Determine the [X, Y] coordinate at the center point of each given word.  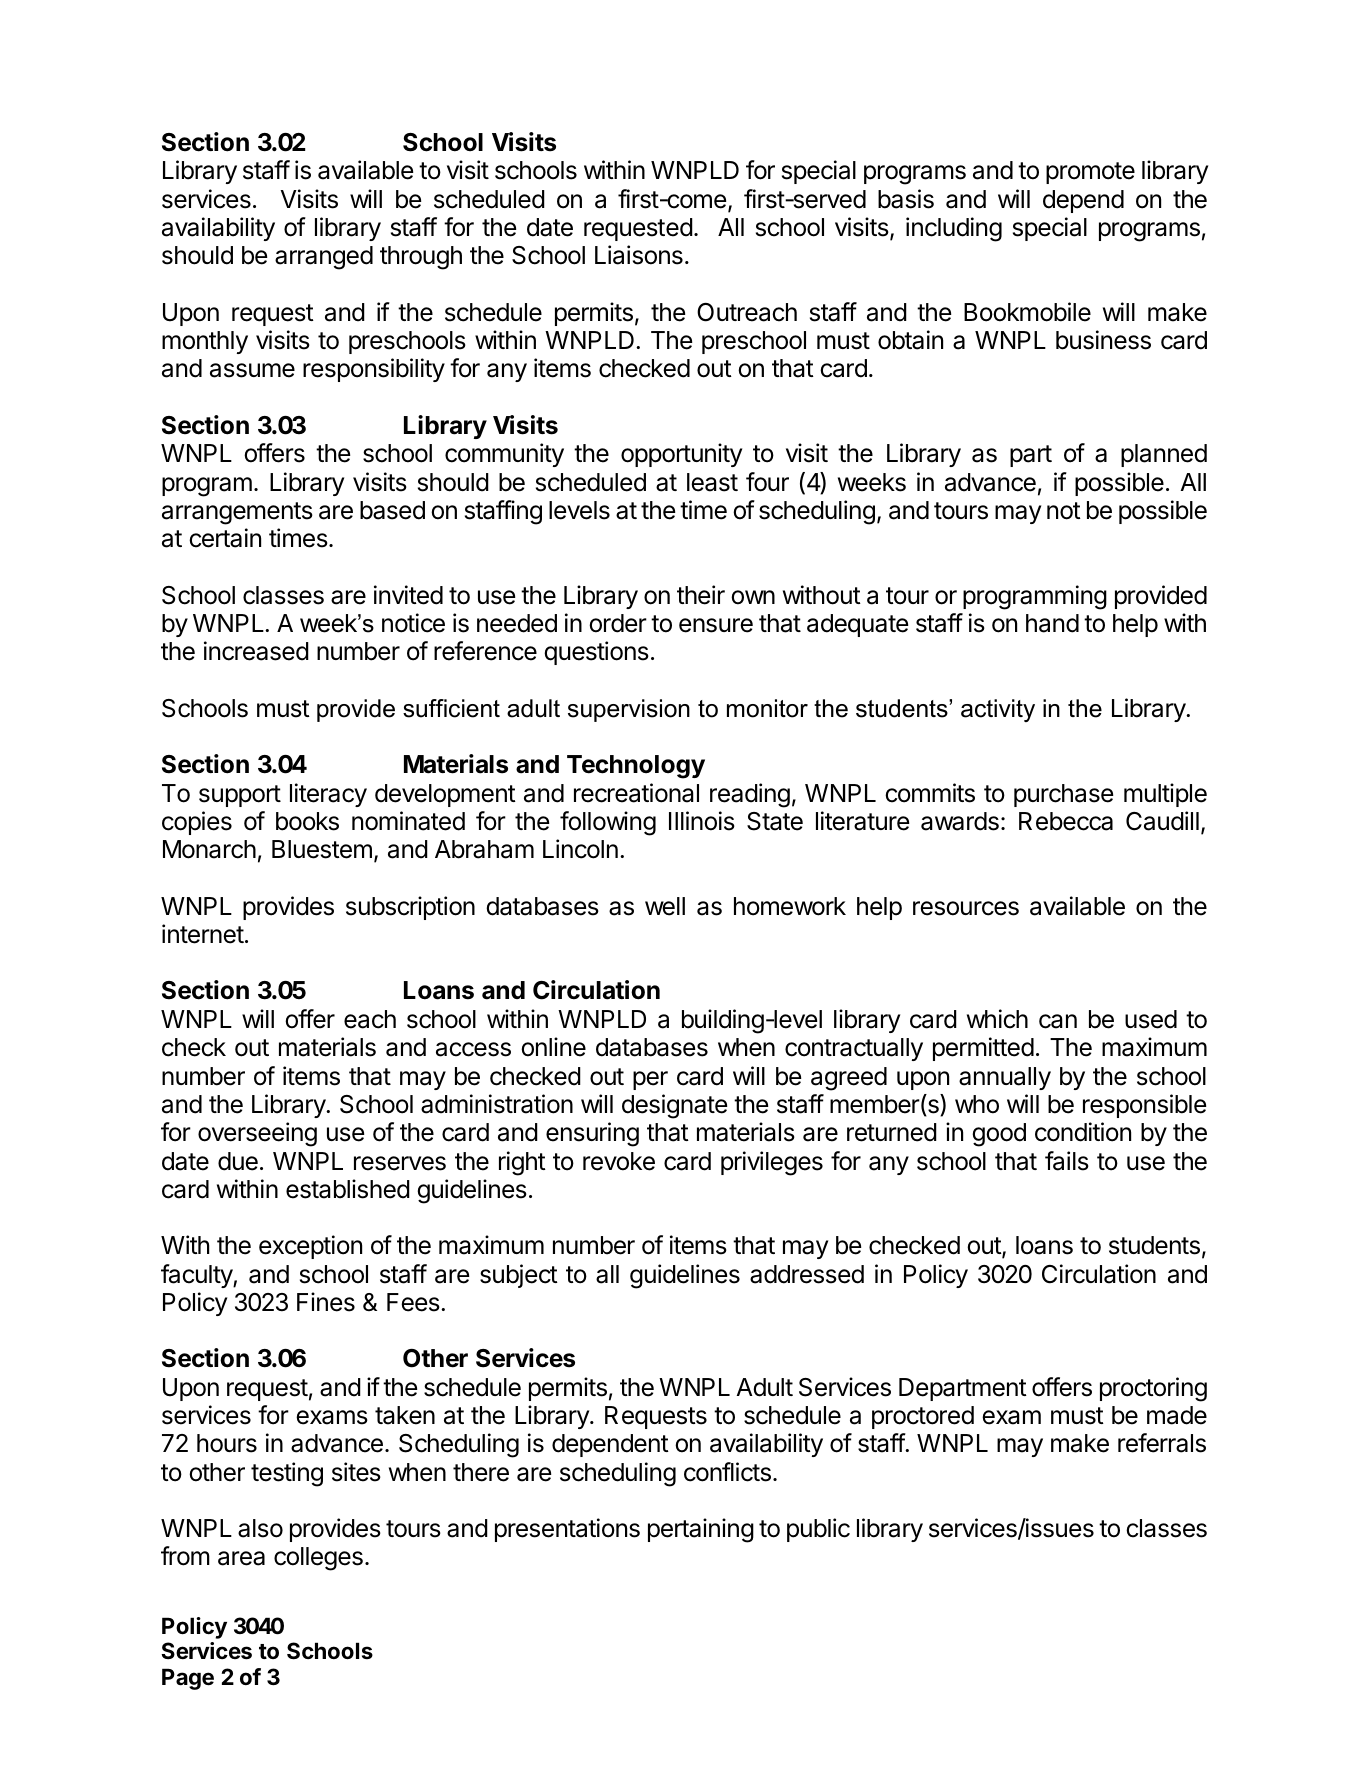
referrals [1162, 1443]
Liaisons [639, 255]
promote [1090, 173]
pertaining [701, 1530]
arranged [324, 258]
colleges [318, 1559]
